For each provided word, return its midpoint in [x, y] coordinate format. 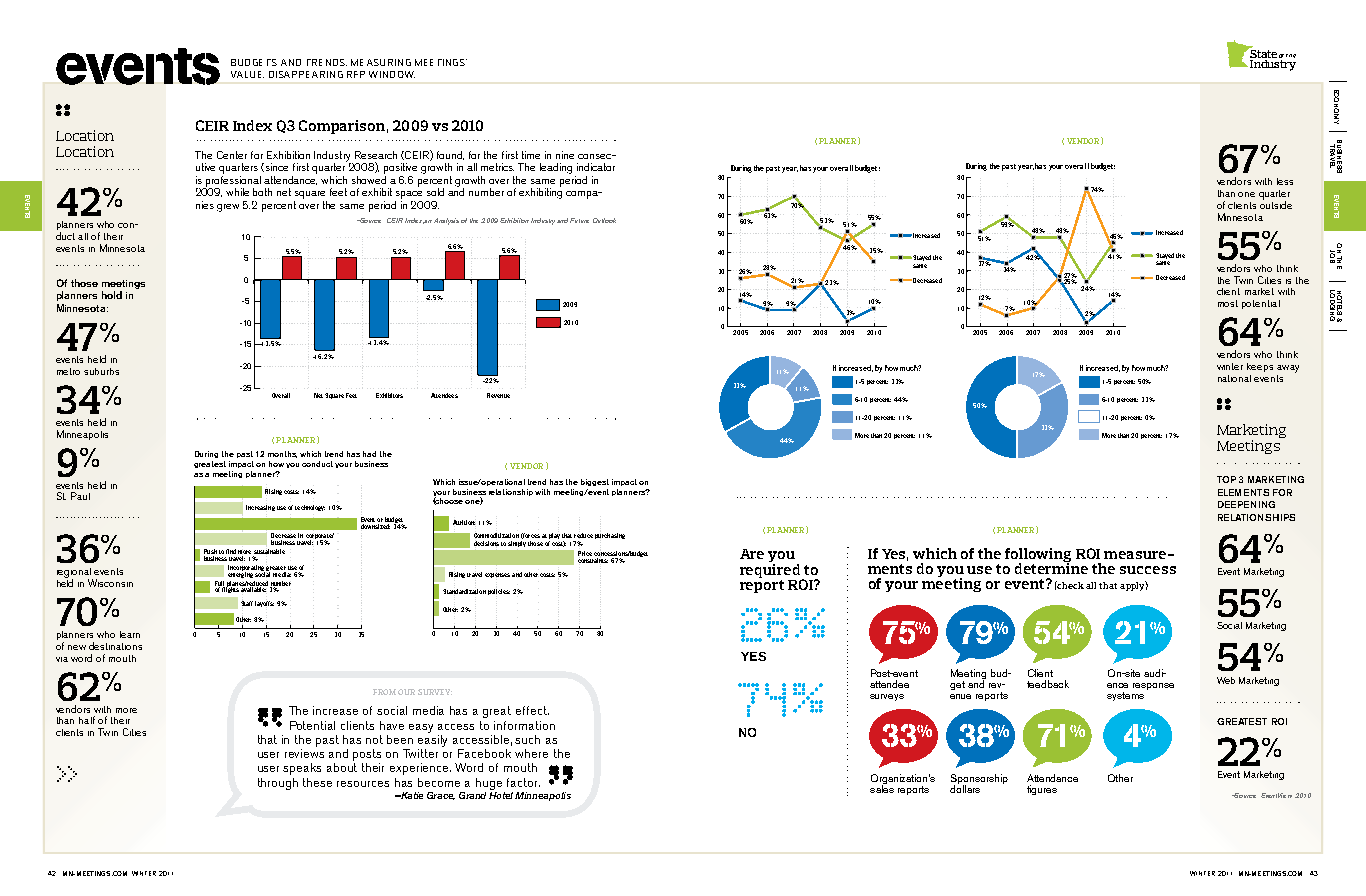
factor [523, 782]
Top [1226, 479]
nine [565, 155]
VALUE [247, 74]
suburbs [101, 371]
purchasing [610, 536]
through [278, 784]
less [1285, 181]
